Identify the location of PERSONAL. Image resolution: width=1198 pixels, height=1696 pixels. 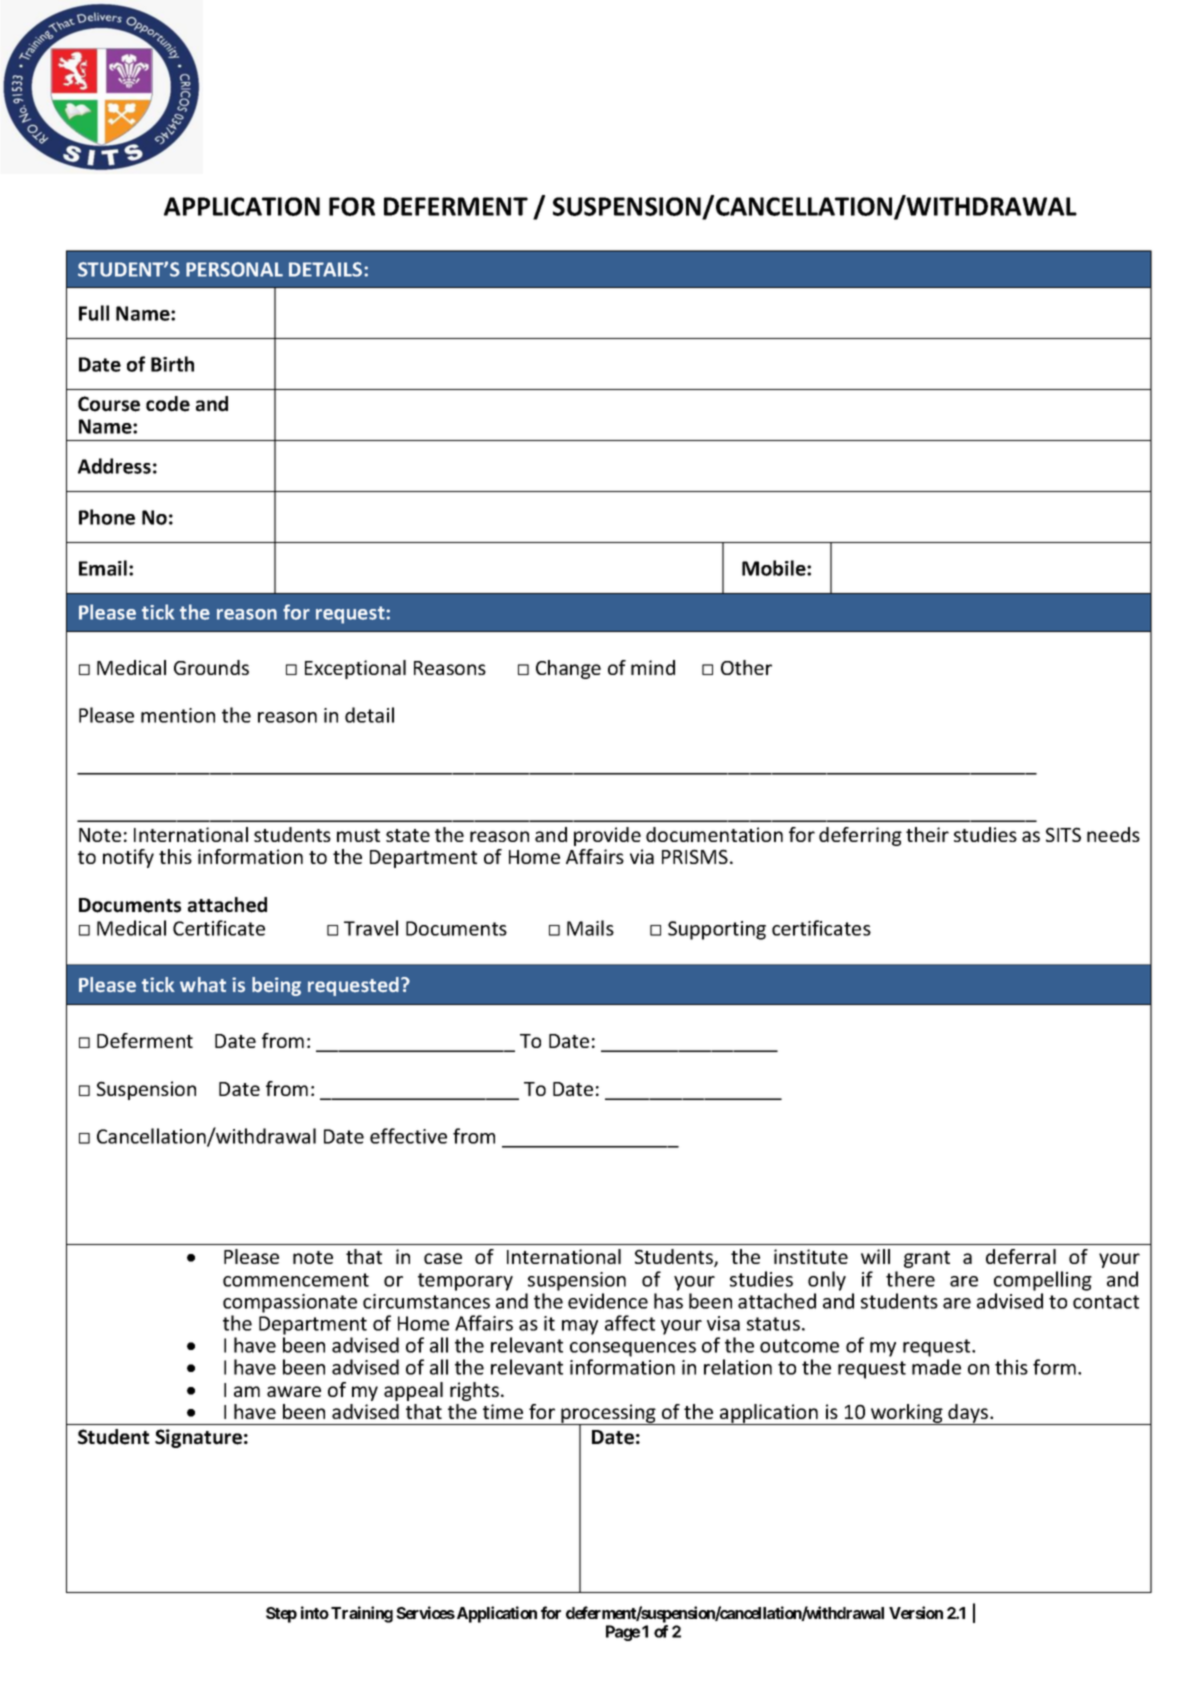
(234, 269).
